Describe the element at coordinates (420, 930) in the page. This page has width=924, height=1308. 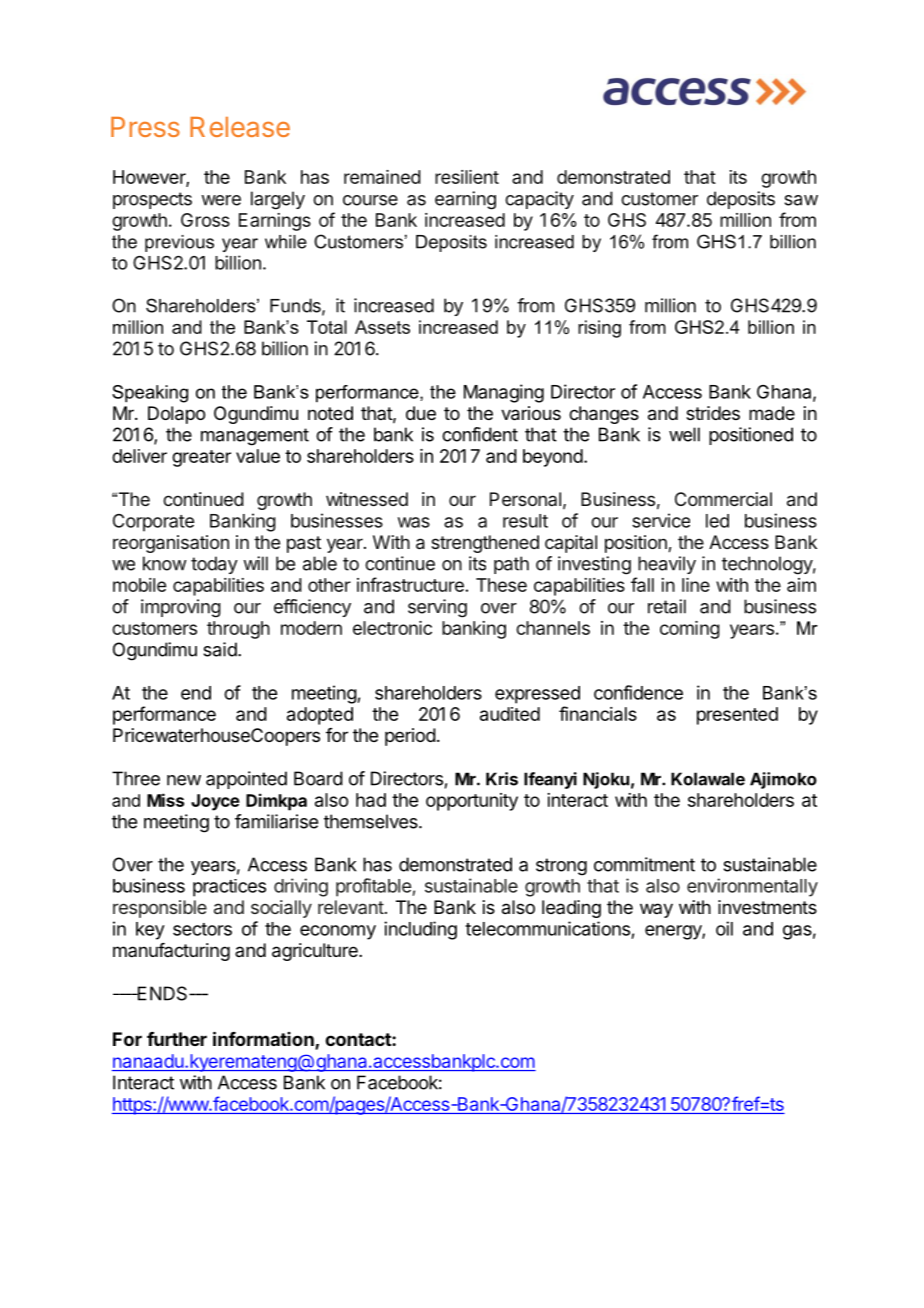
I see `including` at that location.
